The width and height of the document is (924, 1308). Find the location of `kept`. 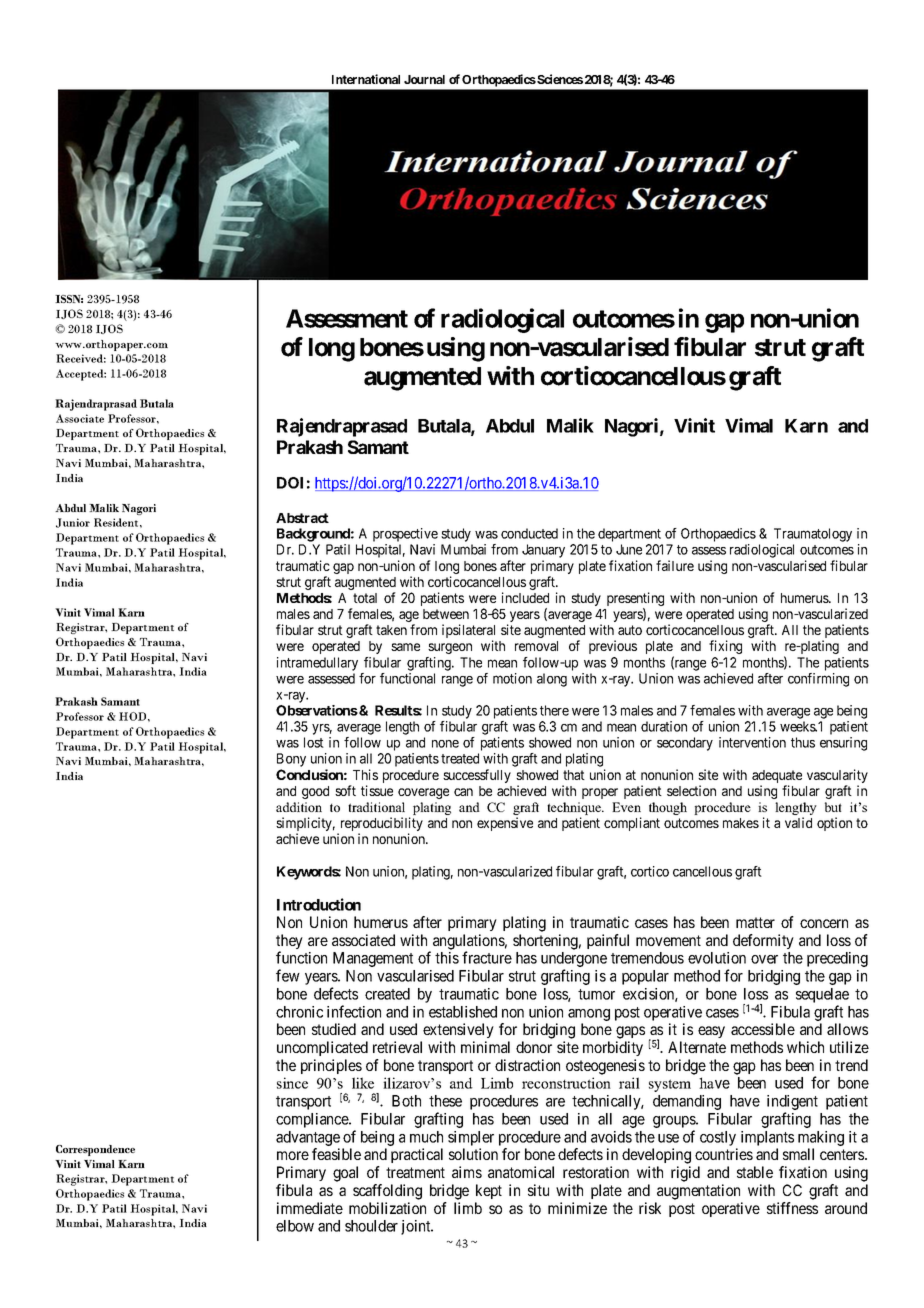

kept is located at coordinates (489, 1191).
